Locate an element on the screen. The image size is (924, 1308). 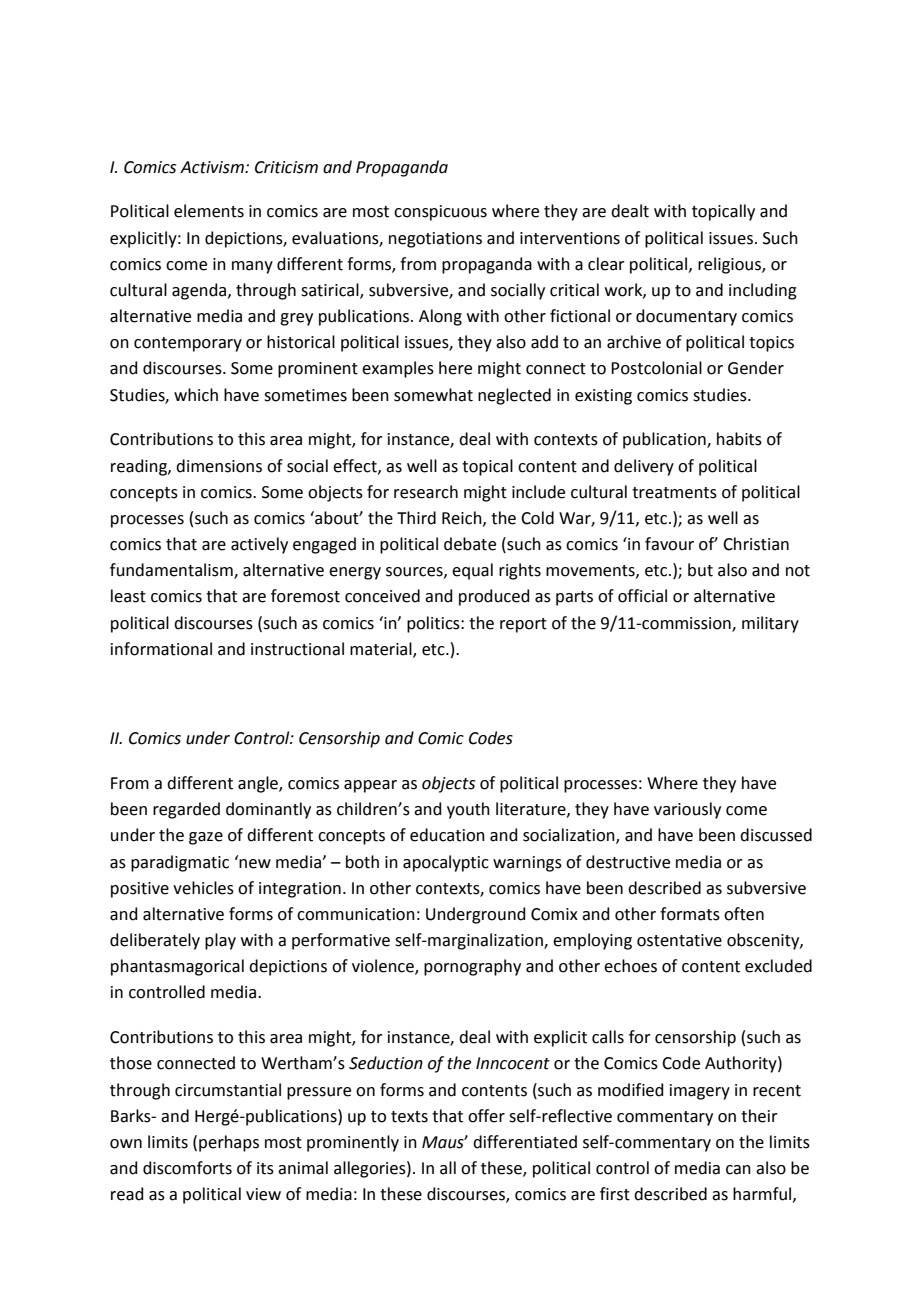
gaze is located at coordinates (206, 838).
